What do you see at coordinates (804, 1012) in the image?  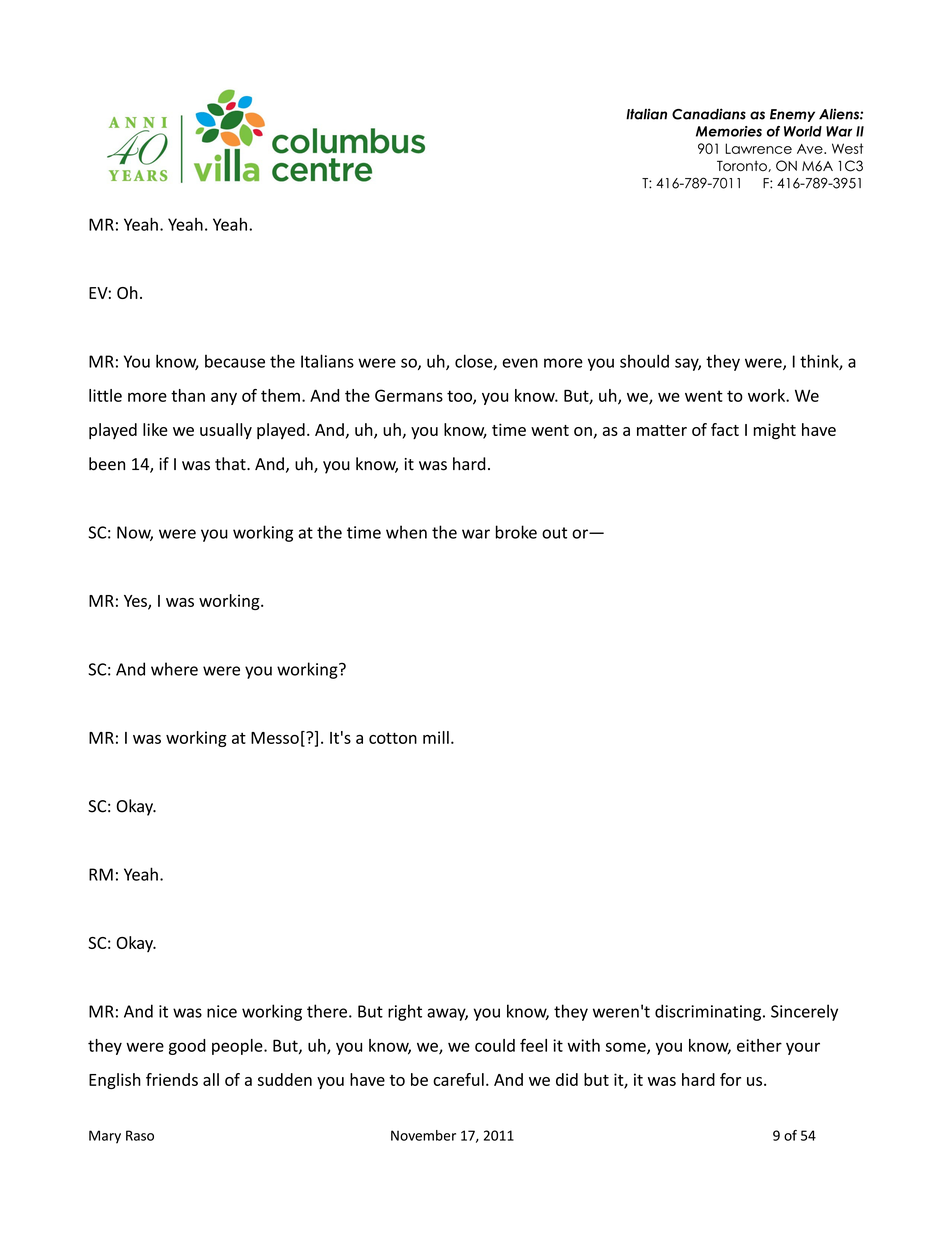 I see `Sincerely` at bounding box center [804, 1012].
